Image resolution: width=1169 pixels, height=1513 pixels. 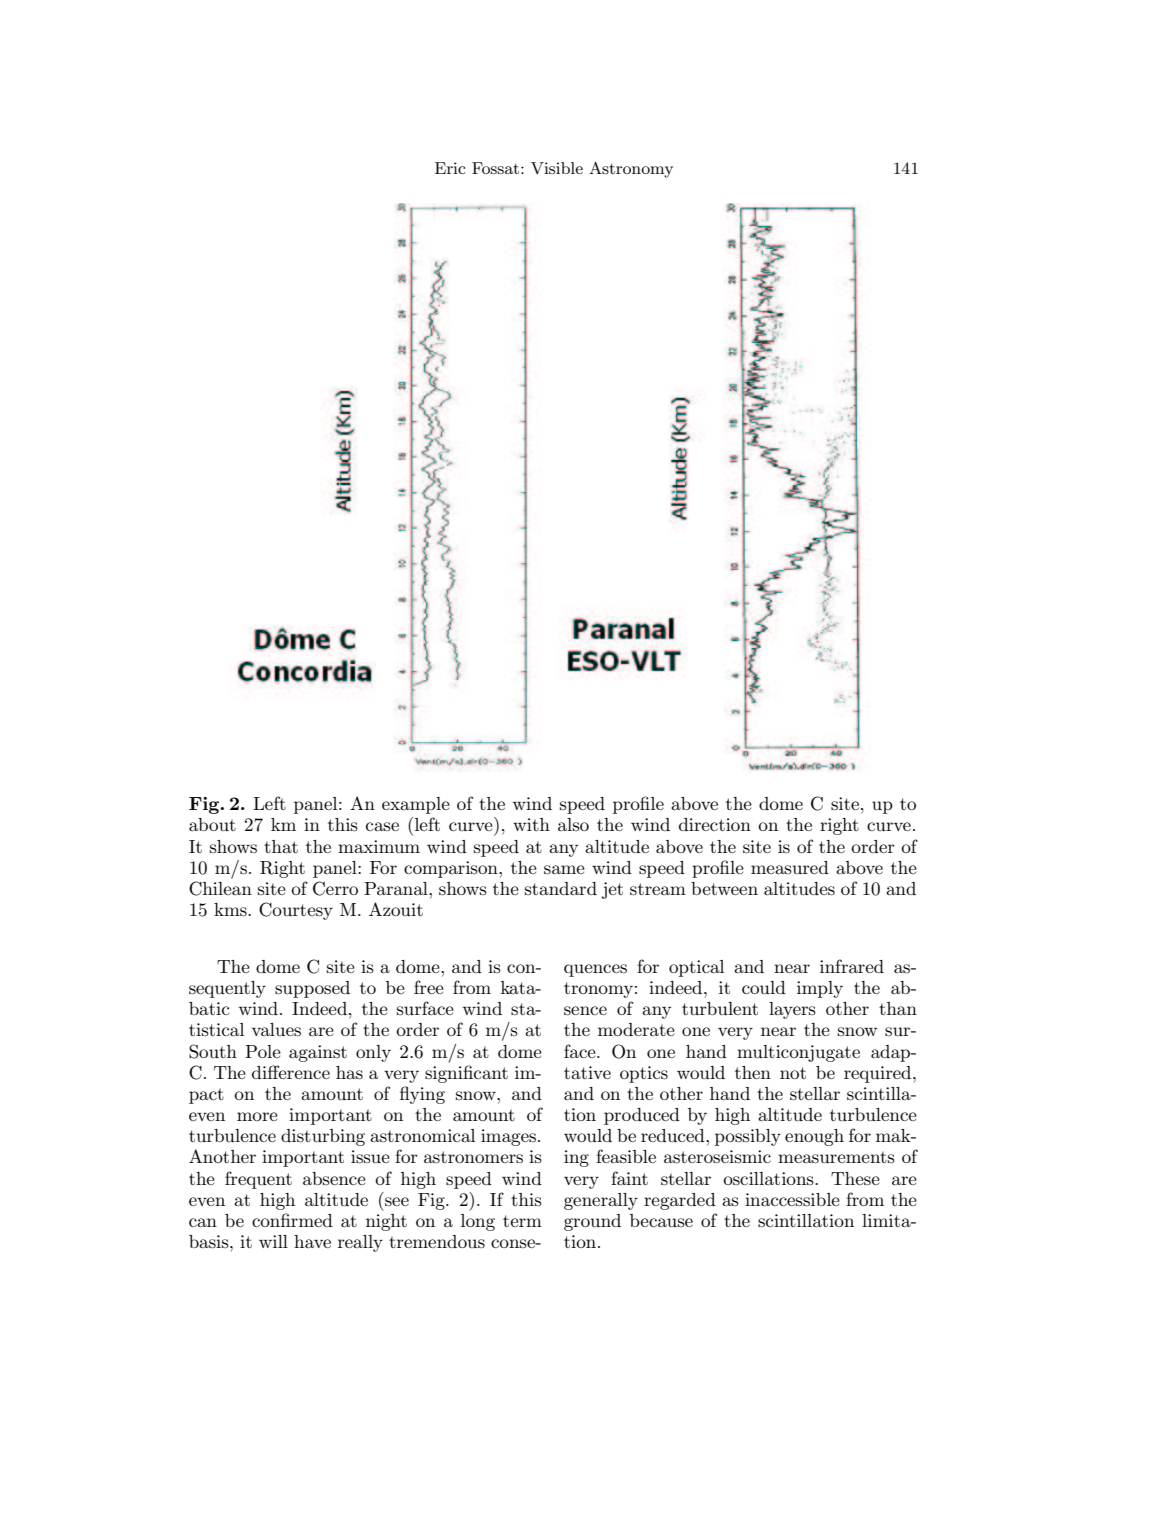 I want to click on inaccessible, so click(x=792, y=1199).
